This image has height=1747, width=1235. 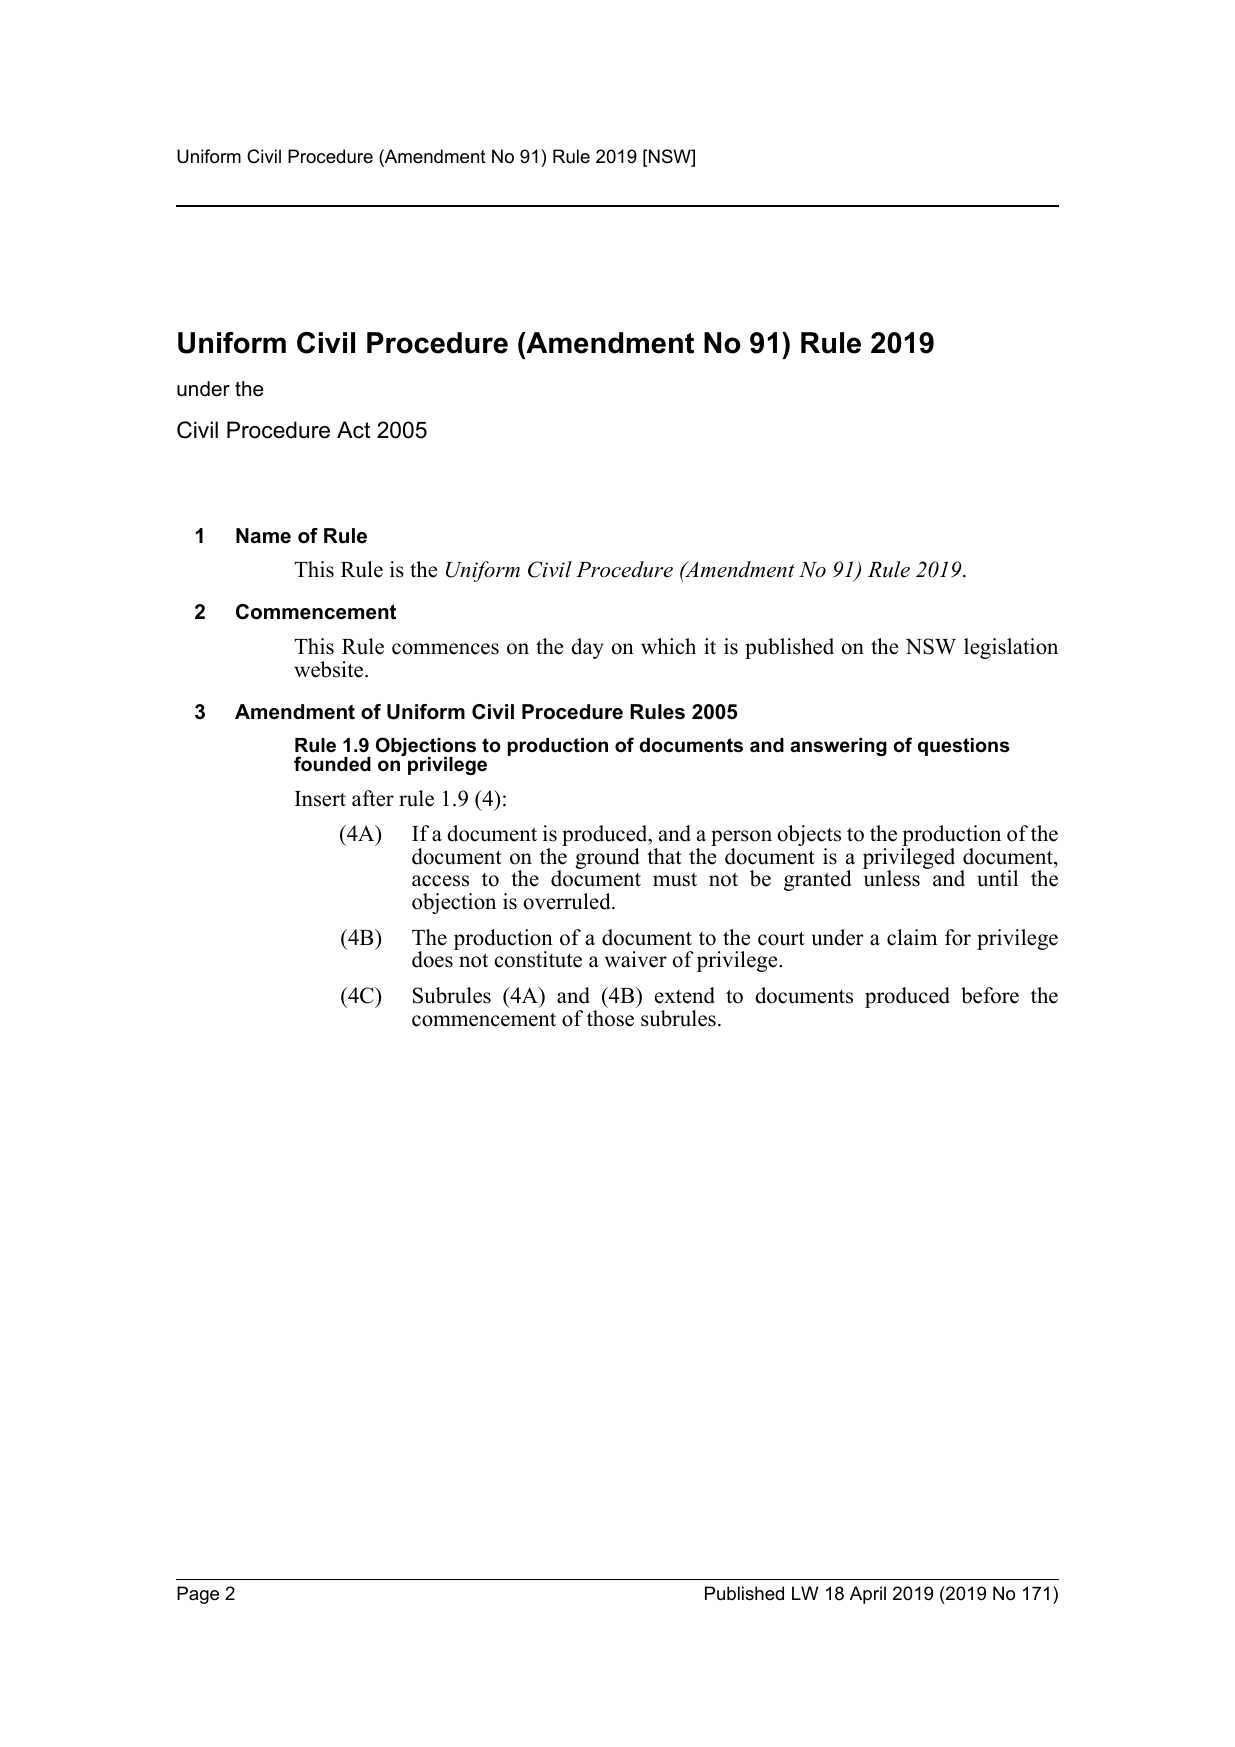 What do you see at coordinates (353, 430) in the image?
I see `Act` at bounding box center [353, 430].
